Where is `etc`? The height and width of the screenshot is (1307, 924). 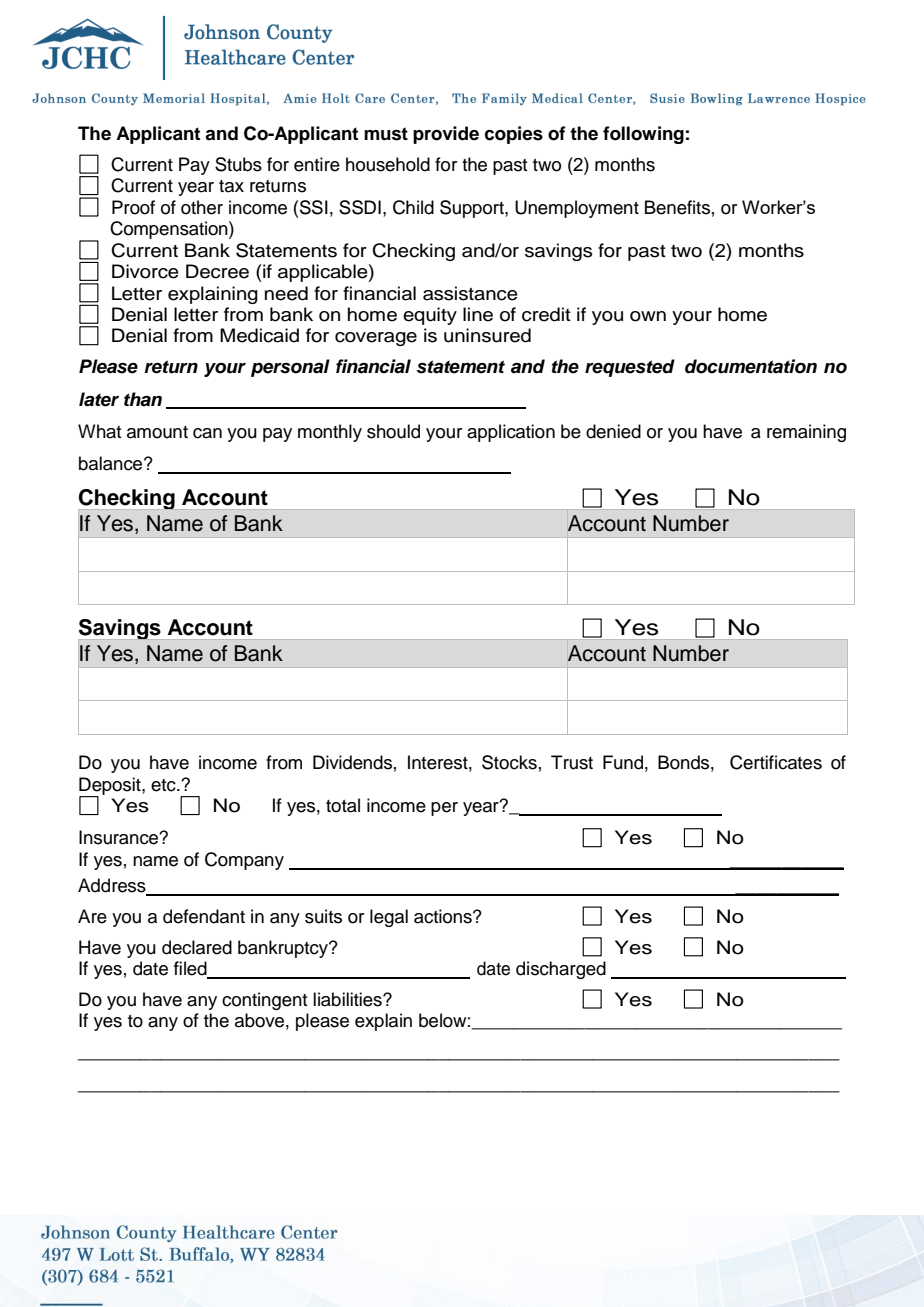 etc is located at coordinates (164, 785).
